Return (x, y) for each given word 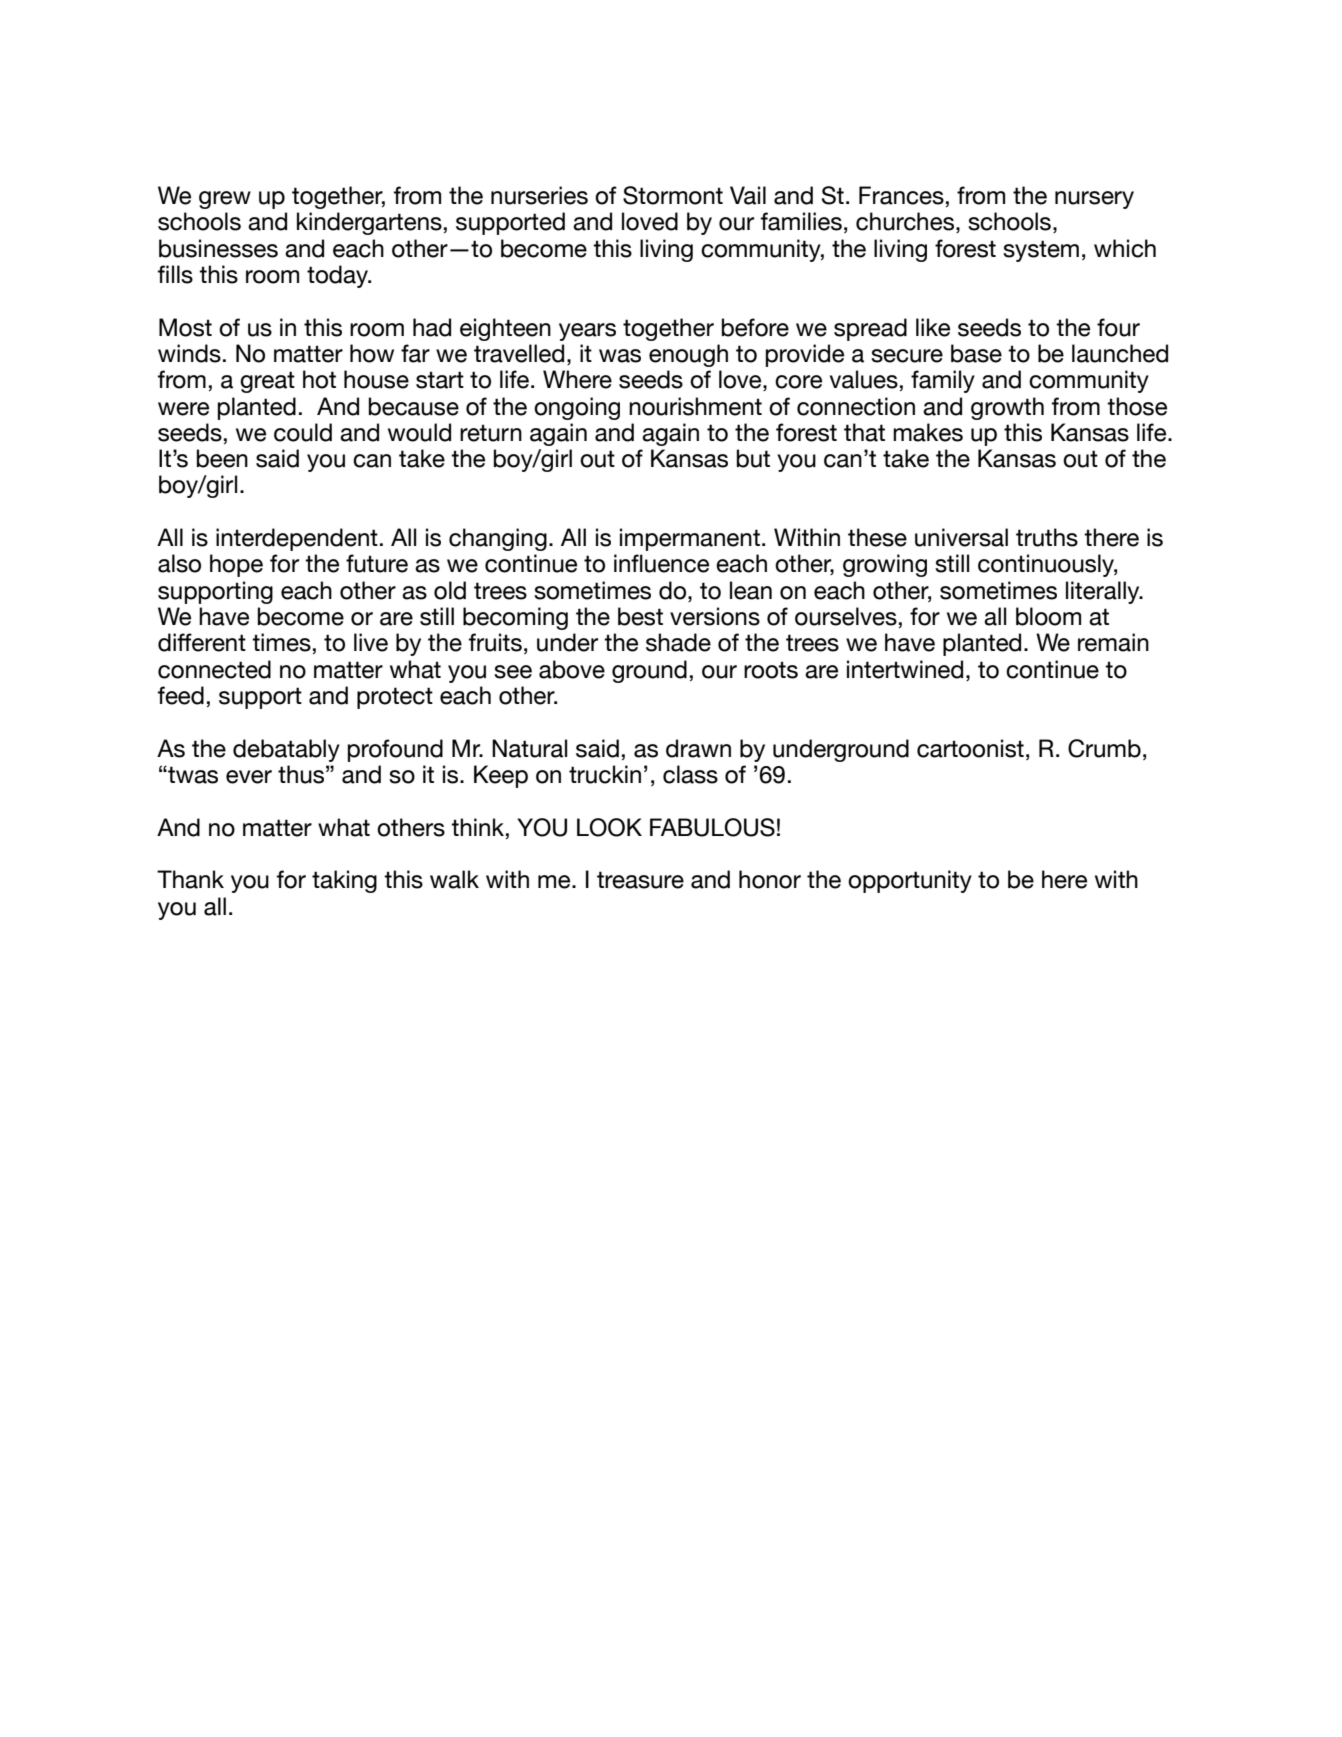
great (267, 382)
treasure (640, 880)
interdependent (297, 539)
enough (688, 355)
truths (1047, 537)
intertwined (905, 669)
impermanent (690, 539)
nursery (1094, 200)
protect (395, 698)
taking (344, 881)
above (572, 669)
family (943, 381)
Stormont (673, 195)
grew (225, 200)
